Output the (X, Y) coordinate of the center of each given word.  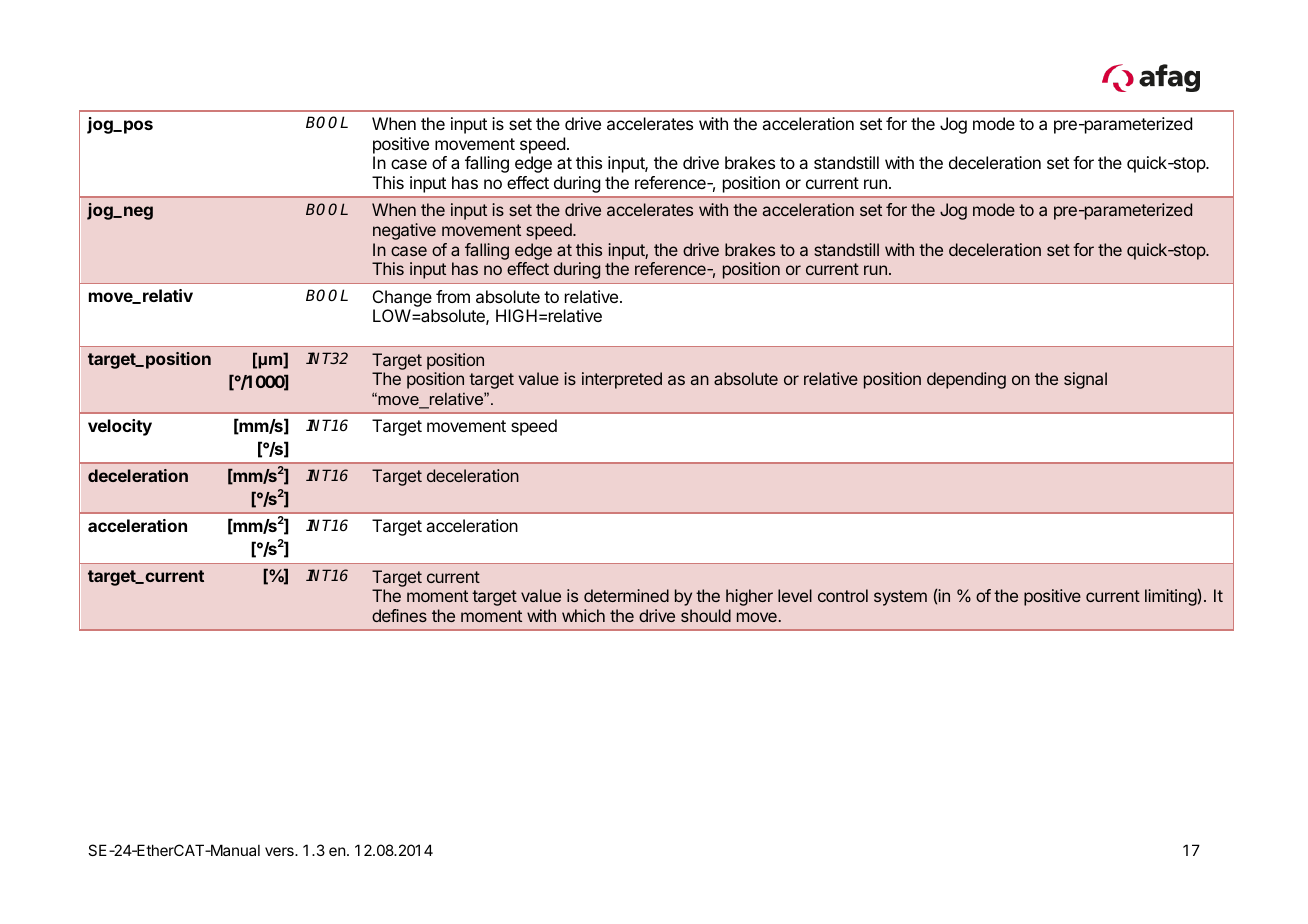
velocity (120, 427)
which (583, 615)
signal (1085, 380)
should (706, 615)
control (843, 595)
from (453, 296)
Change (403, 300)
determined (626, 595)
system (900, 598)
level (795, 595)
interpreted (622, 380)
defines (399, 615)
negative (404, 231)
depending (966, 380)
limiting (1171, 597)
